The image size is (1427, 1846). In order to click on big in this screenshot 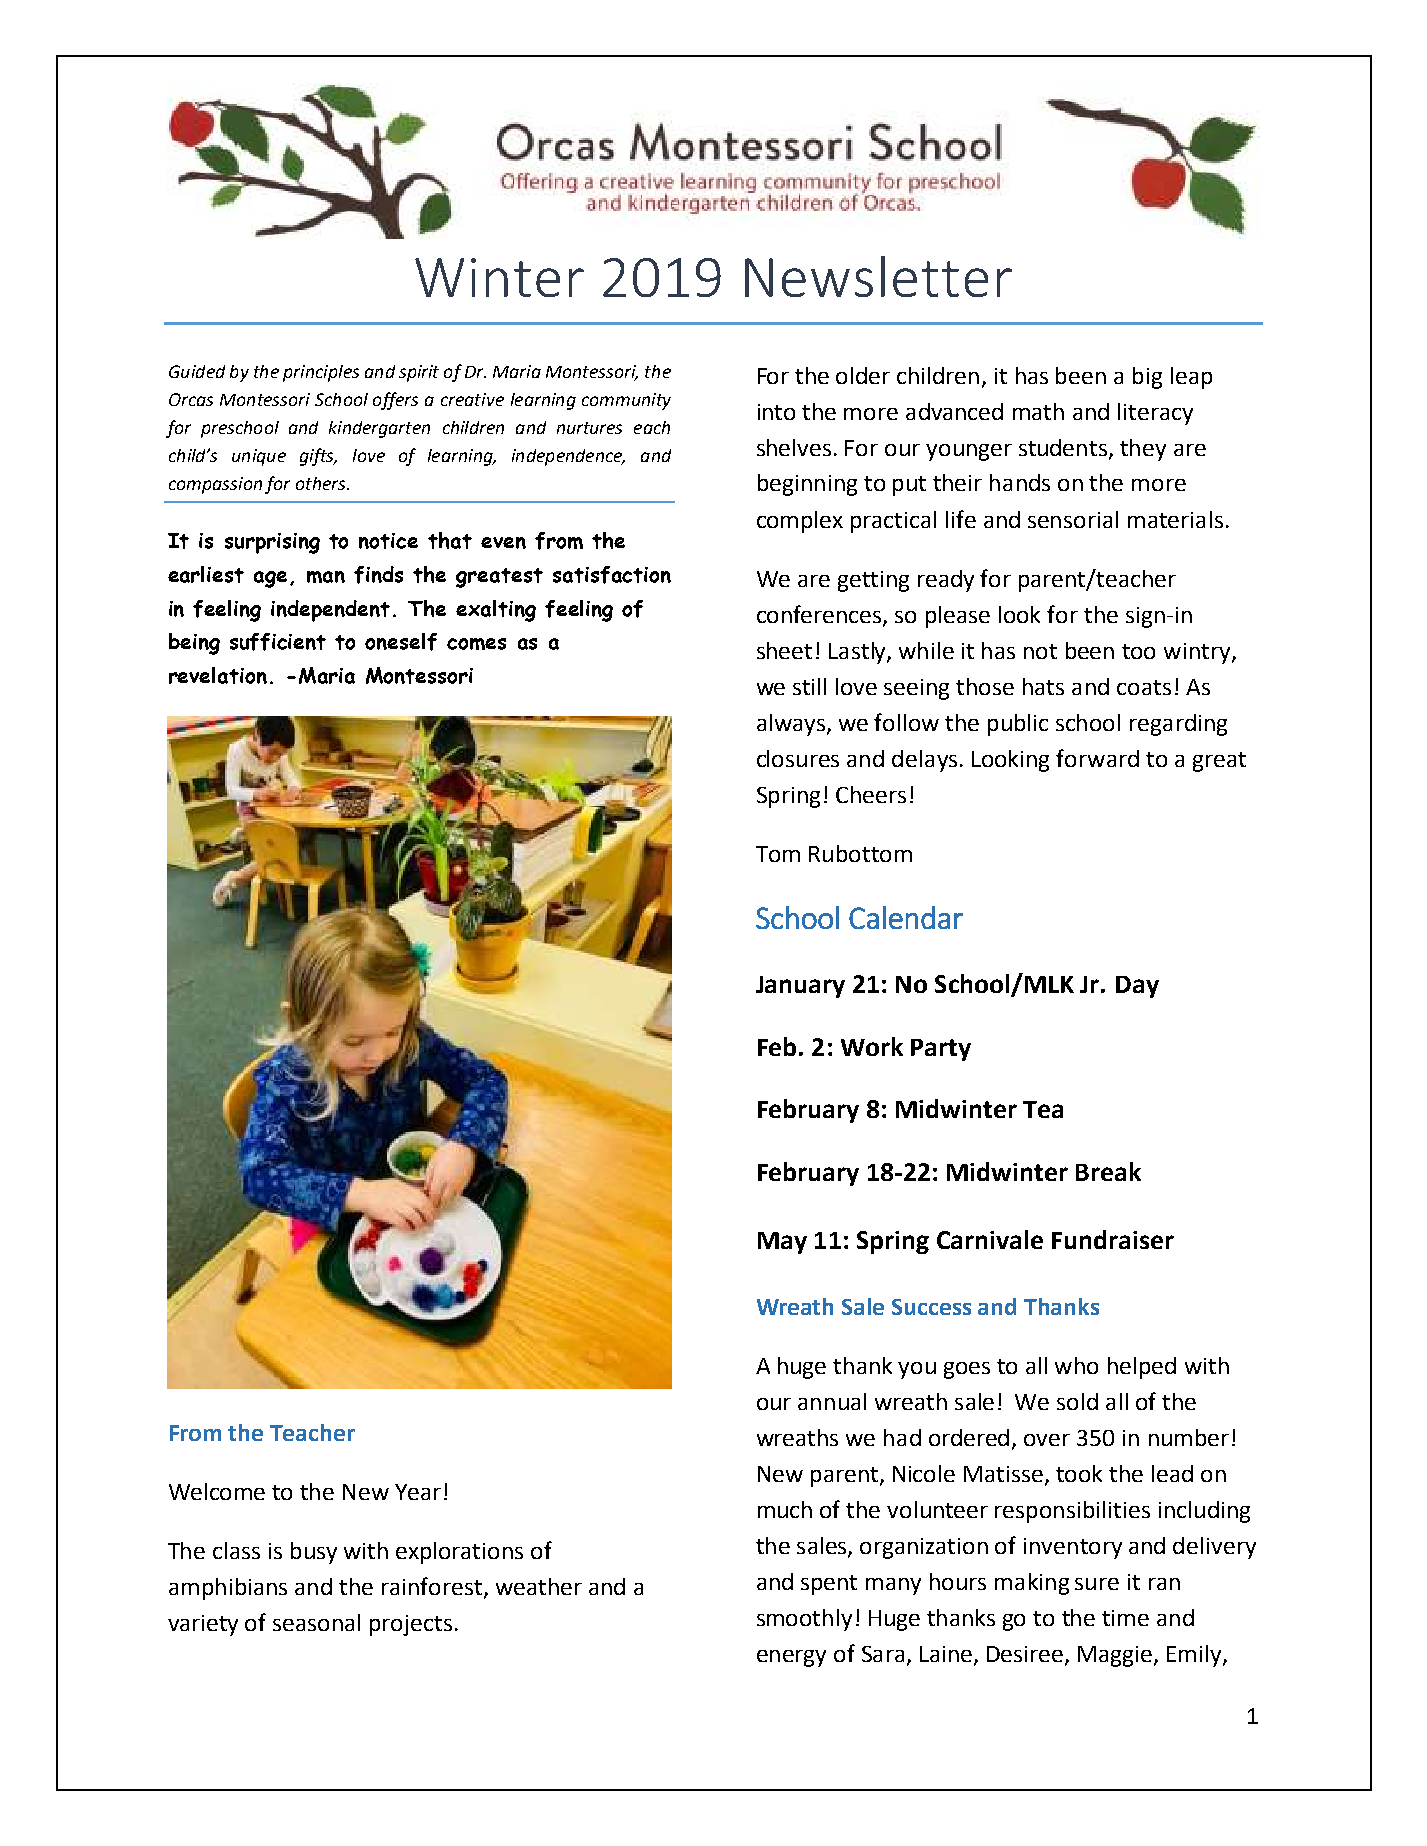, I will do `click(1147, 378)`.
